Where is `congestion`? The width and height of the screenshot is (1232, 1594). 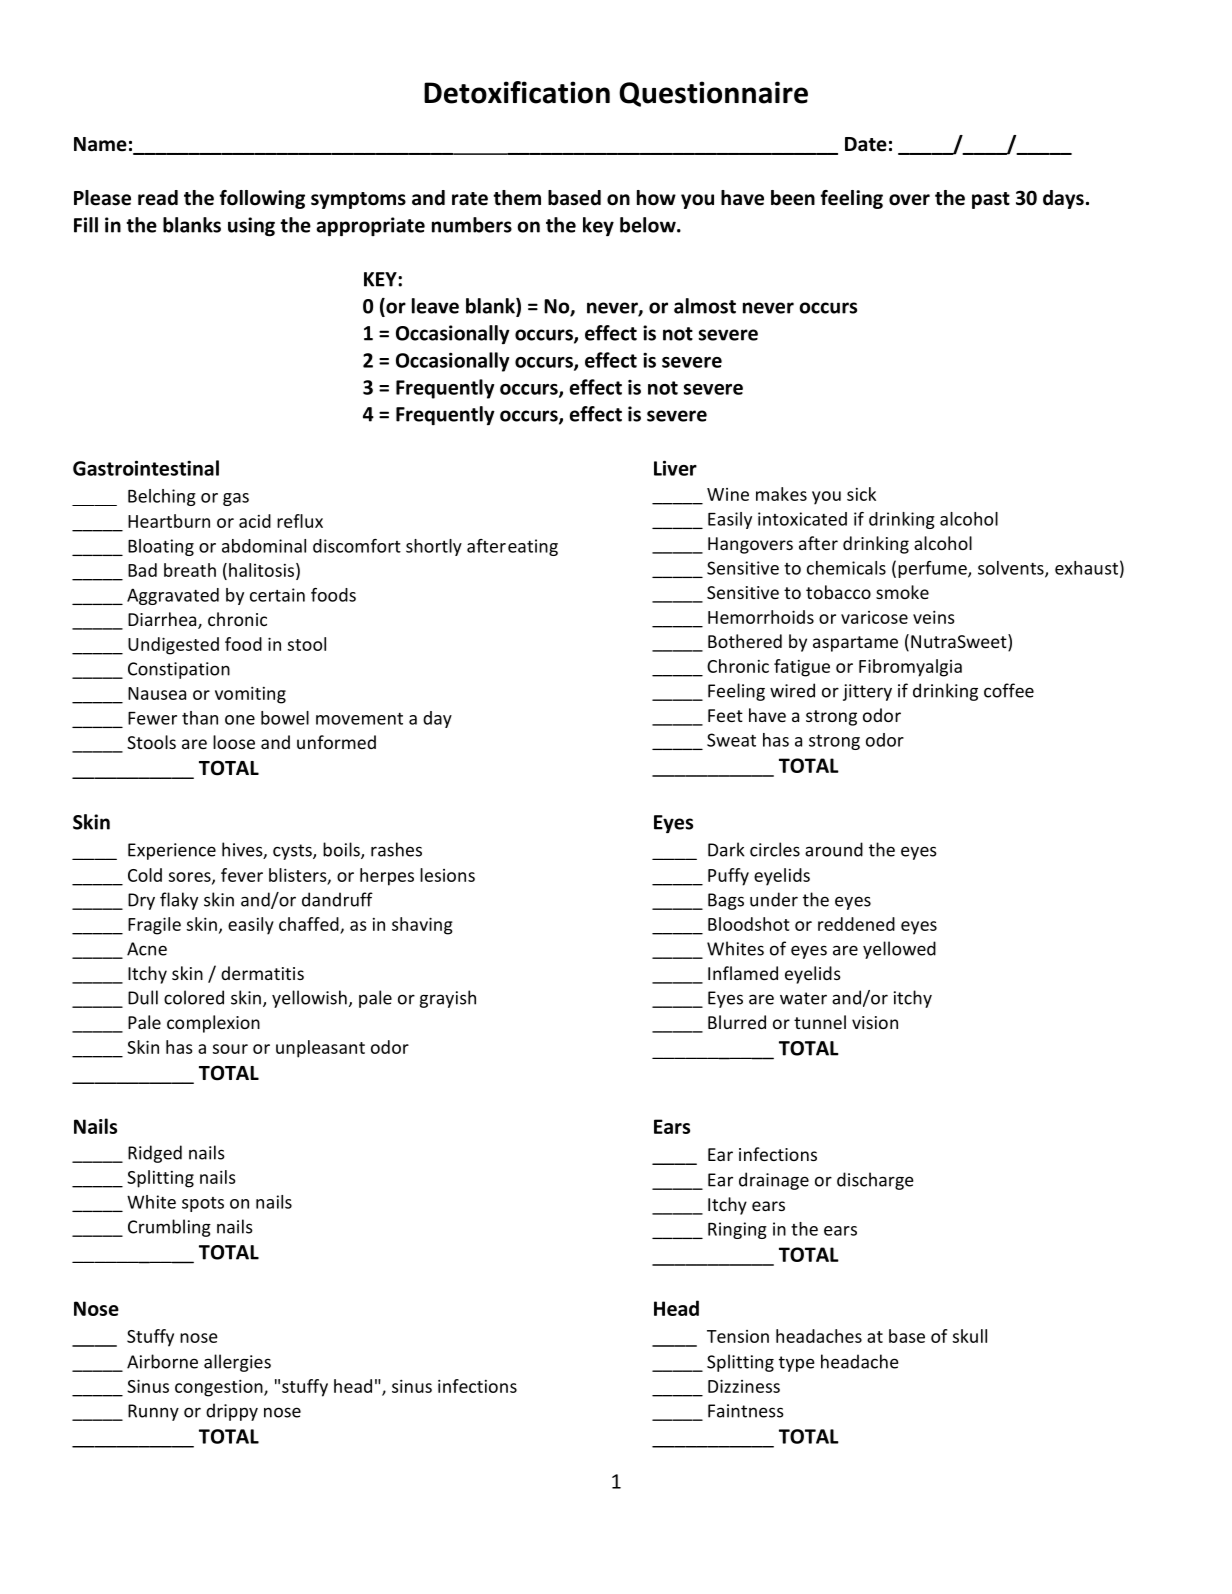
congestion is located at coordinates (220, 1388).
